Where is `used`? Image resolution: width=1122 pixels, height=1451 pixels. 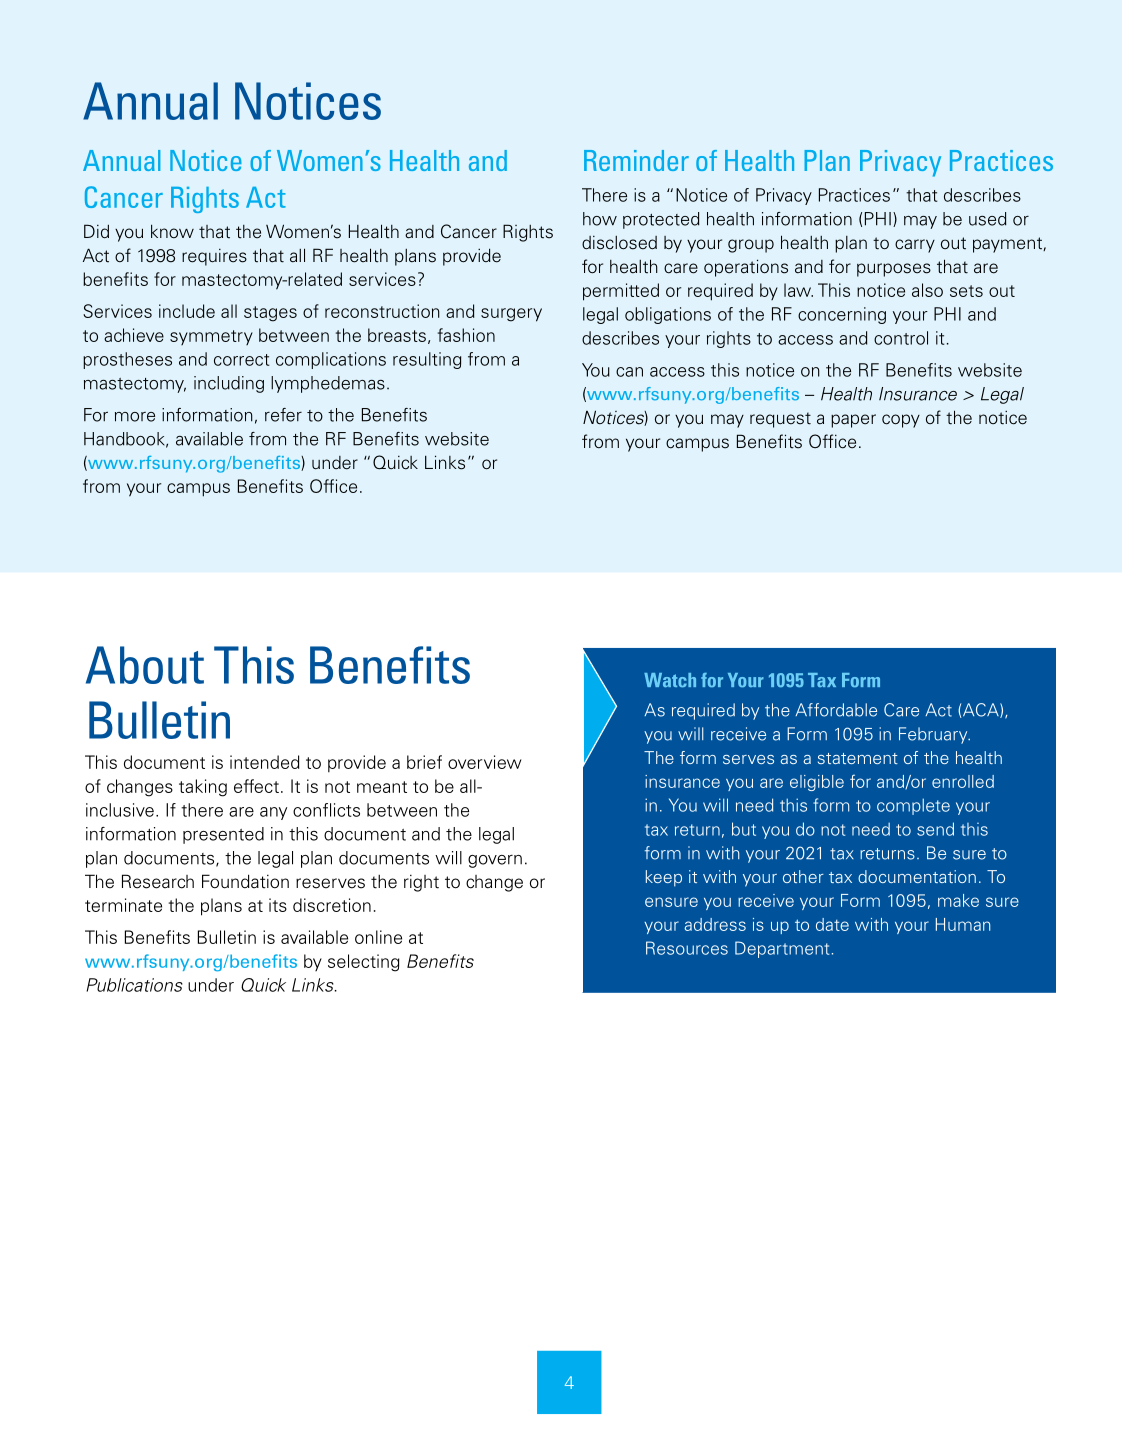
used is located at coordinates (988, 219).
